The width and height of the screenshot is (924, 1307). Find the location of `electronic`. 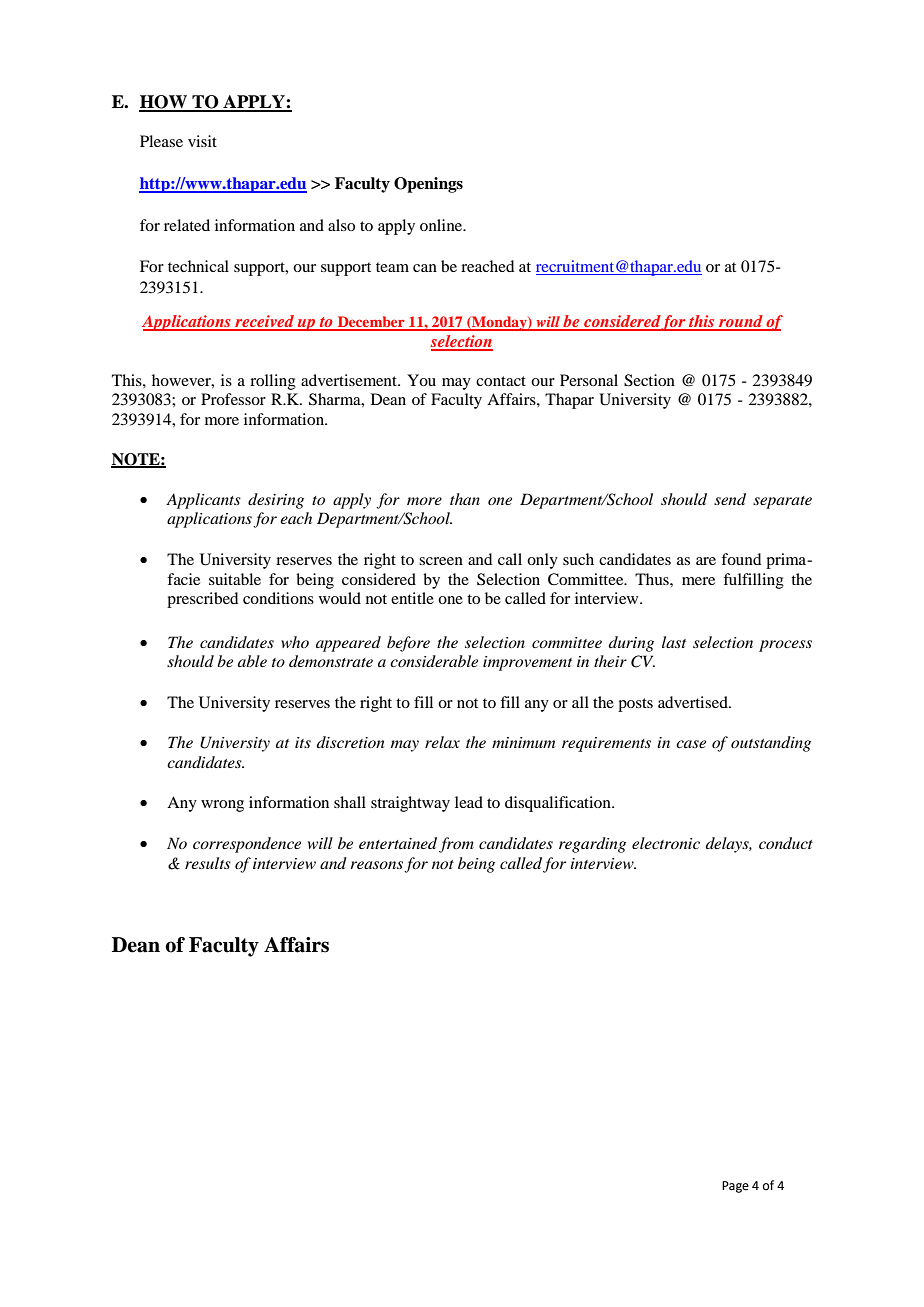

electronic is located at coordinates (666, 843).
